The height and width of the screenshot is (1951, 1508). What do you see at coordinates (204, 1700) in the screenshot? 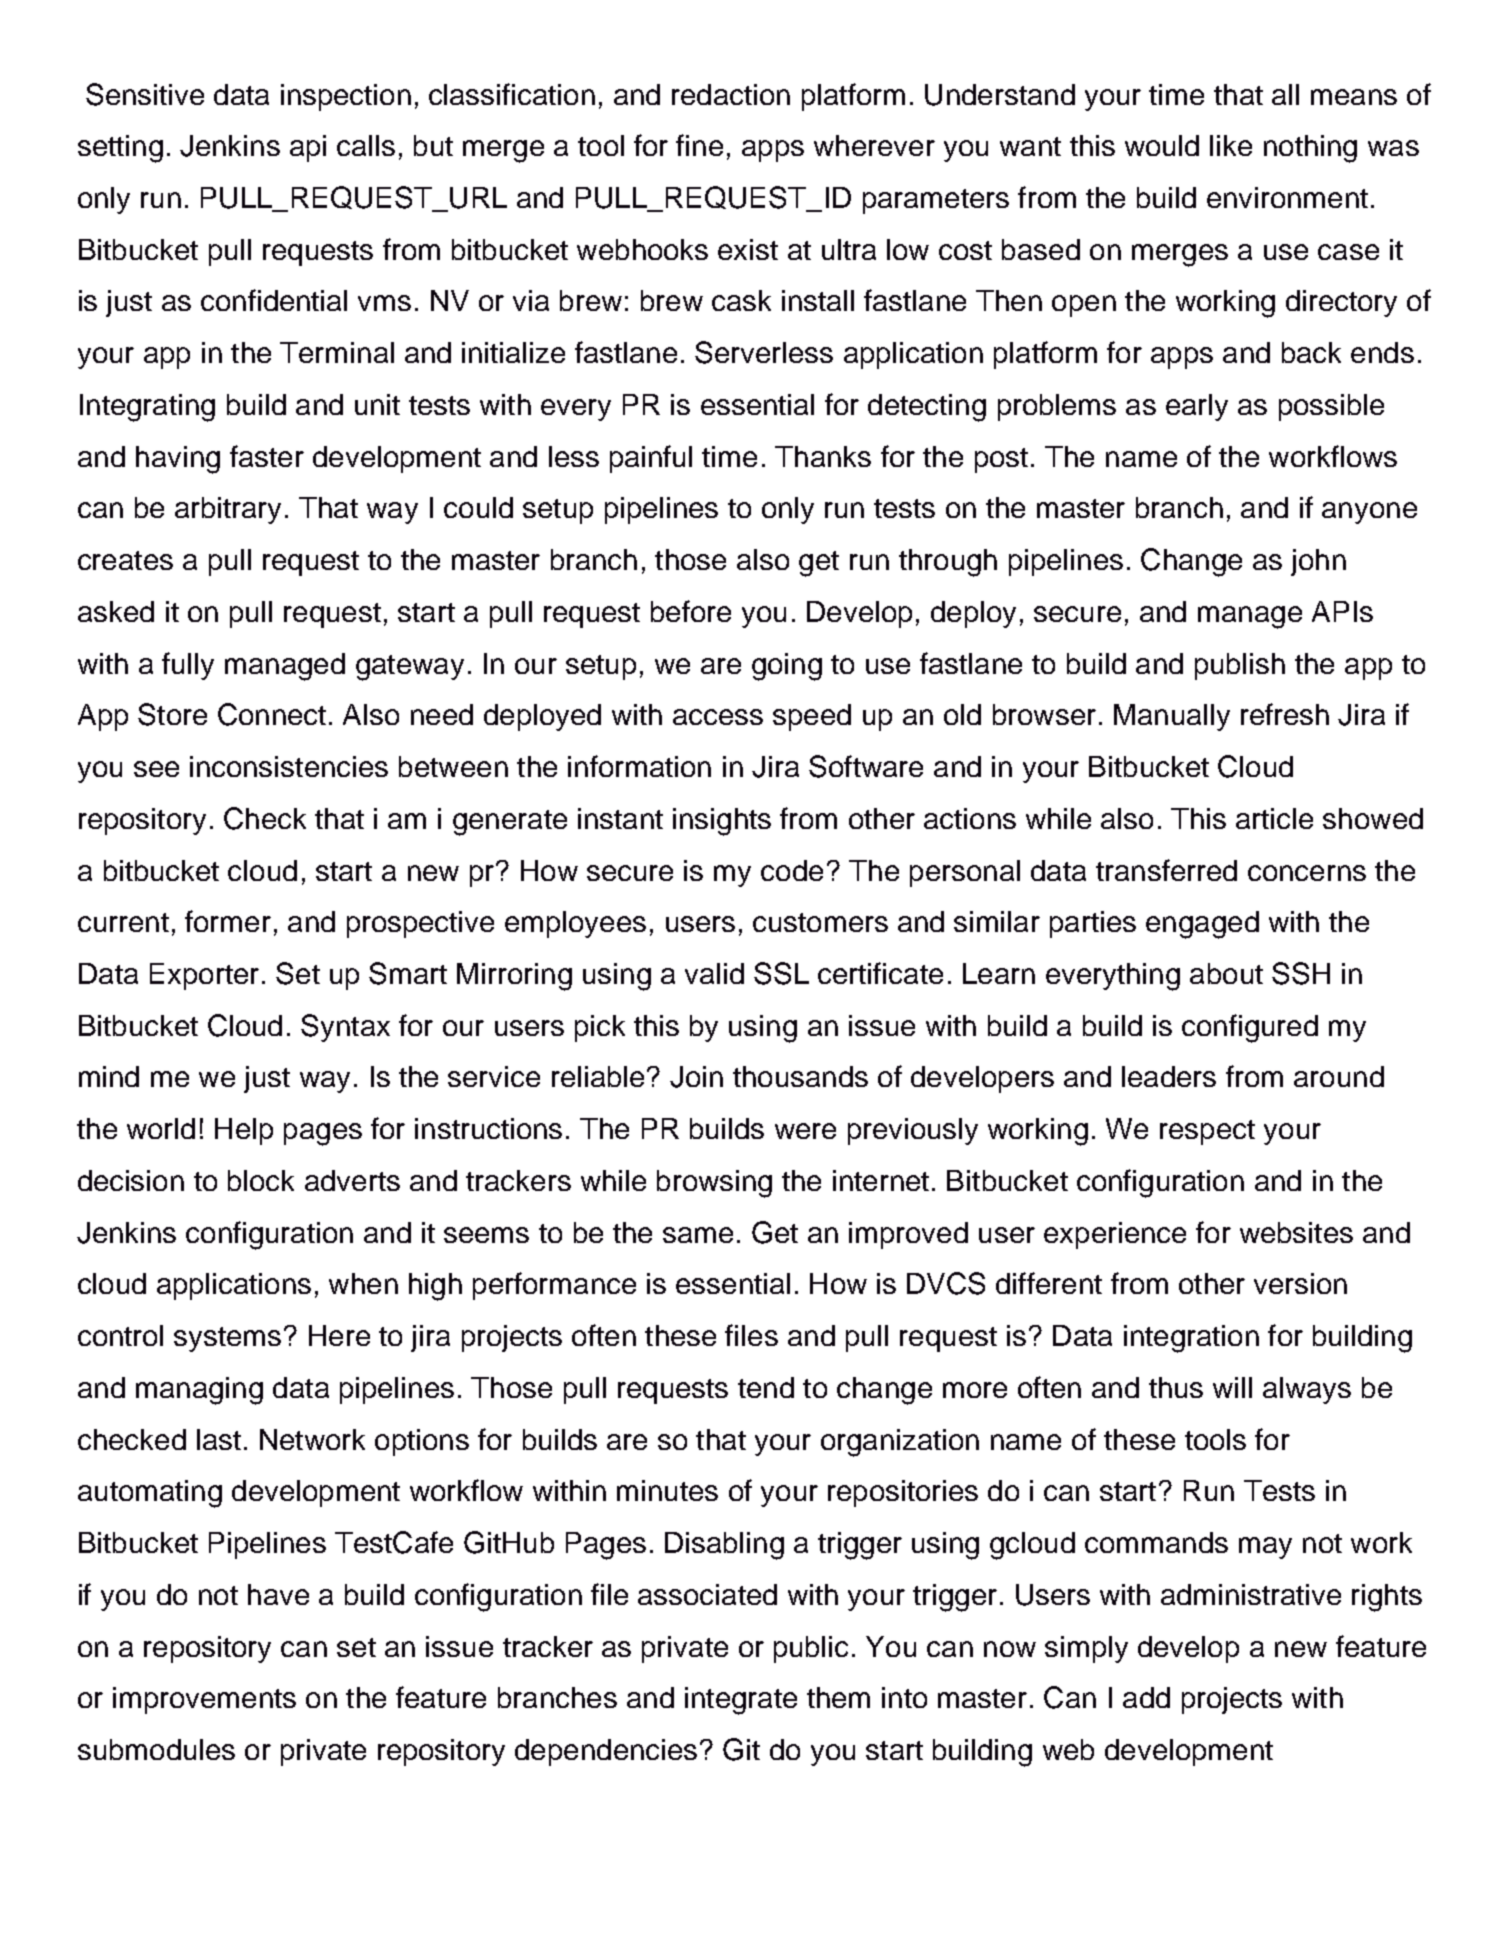
I see `improvements` at bounding box center [204, 1700].
